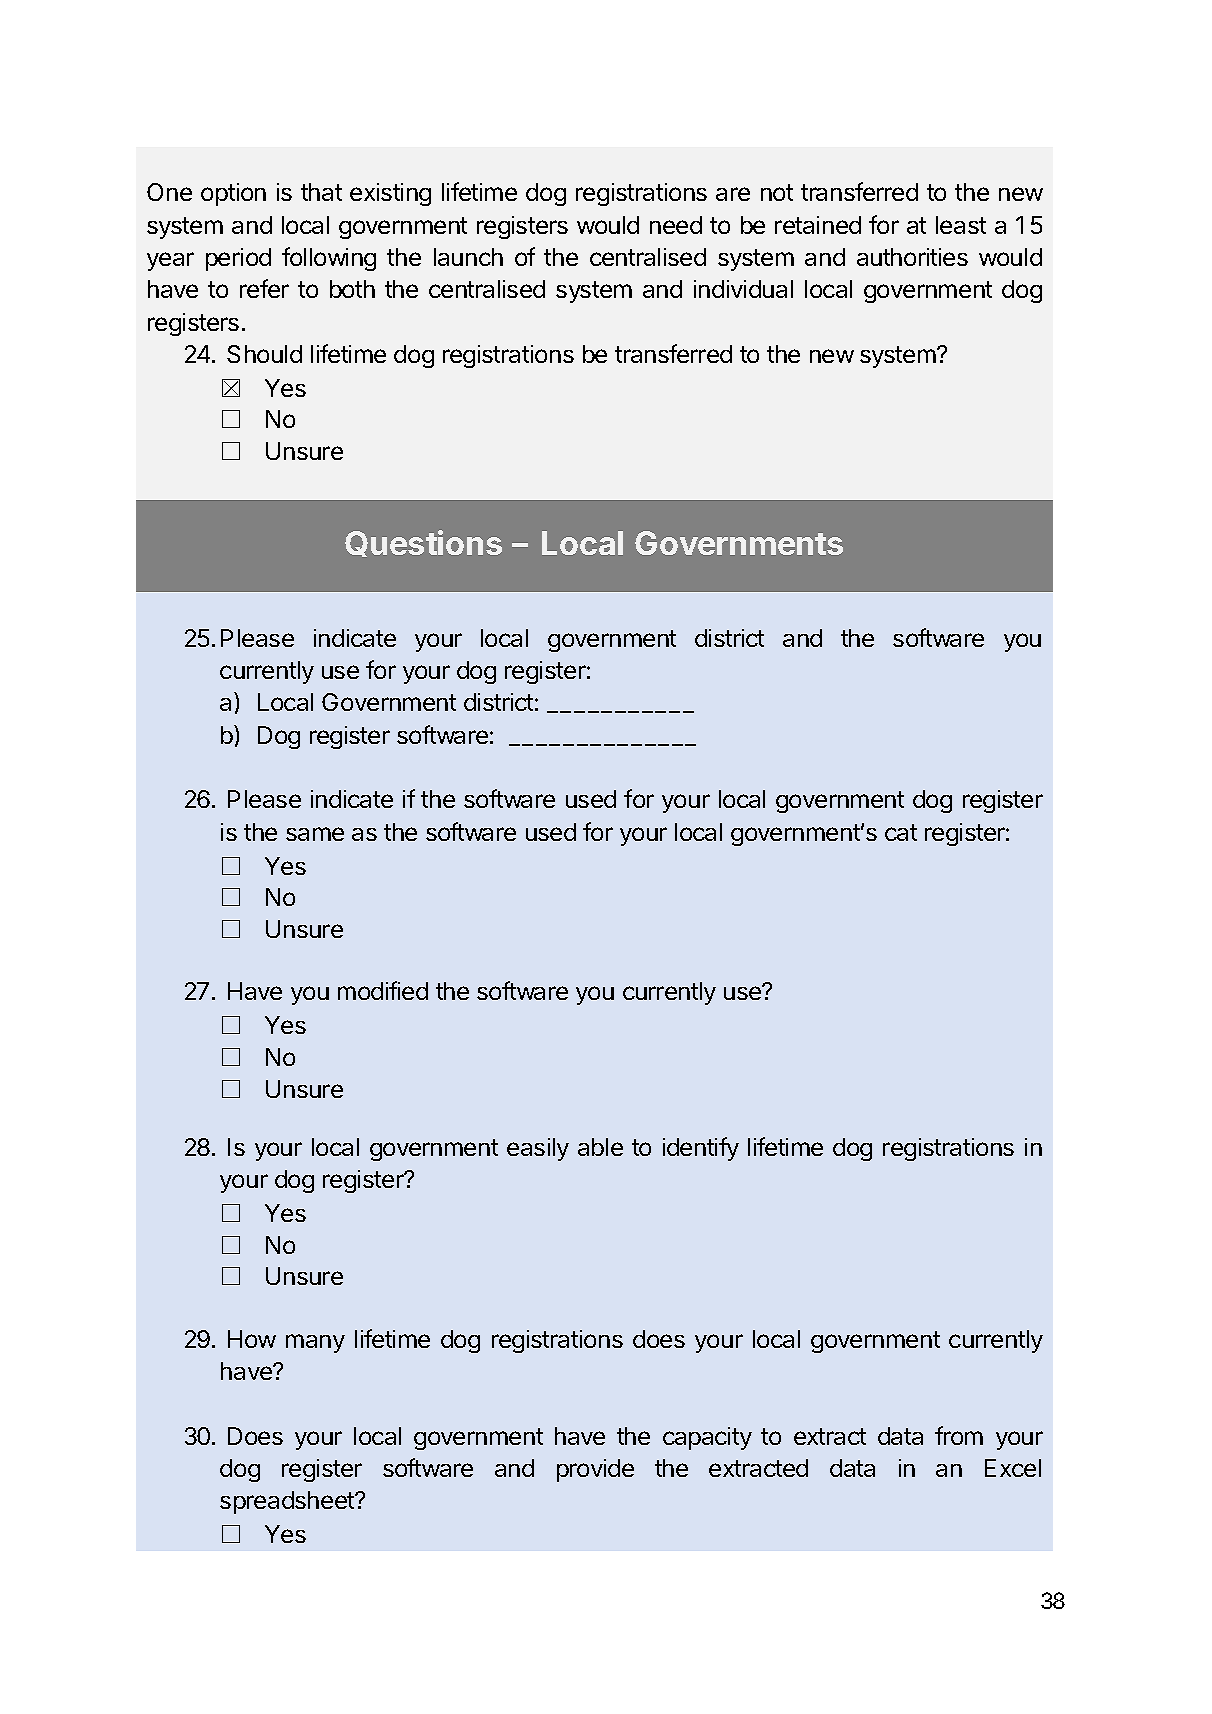 This screenshot has width=1212, height=1714. What do you see at coordinates (701, 1149) in the screenshot?
I see `identify` at bounding box center [701, 1149].
